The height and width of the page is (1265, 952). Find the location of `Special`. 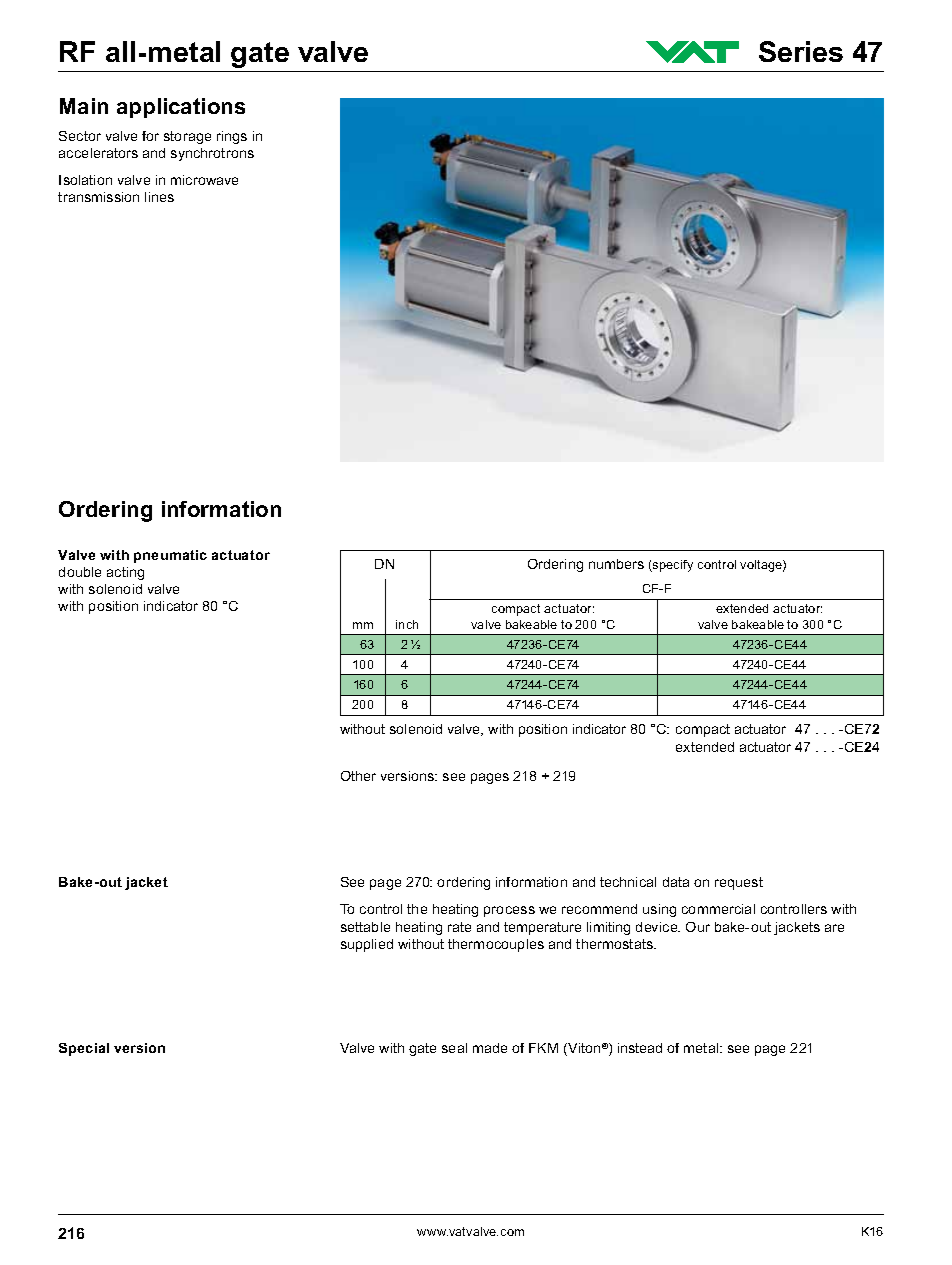

Special is located at coordinates (84, 1049).
